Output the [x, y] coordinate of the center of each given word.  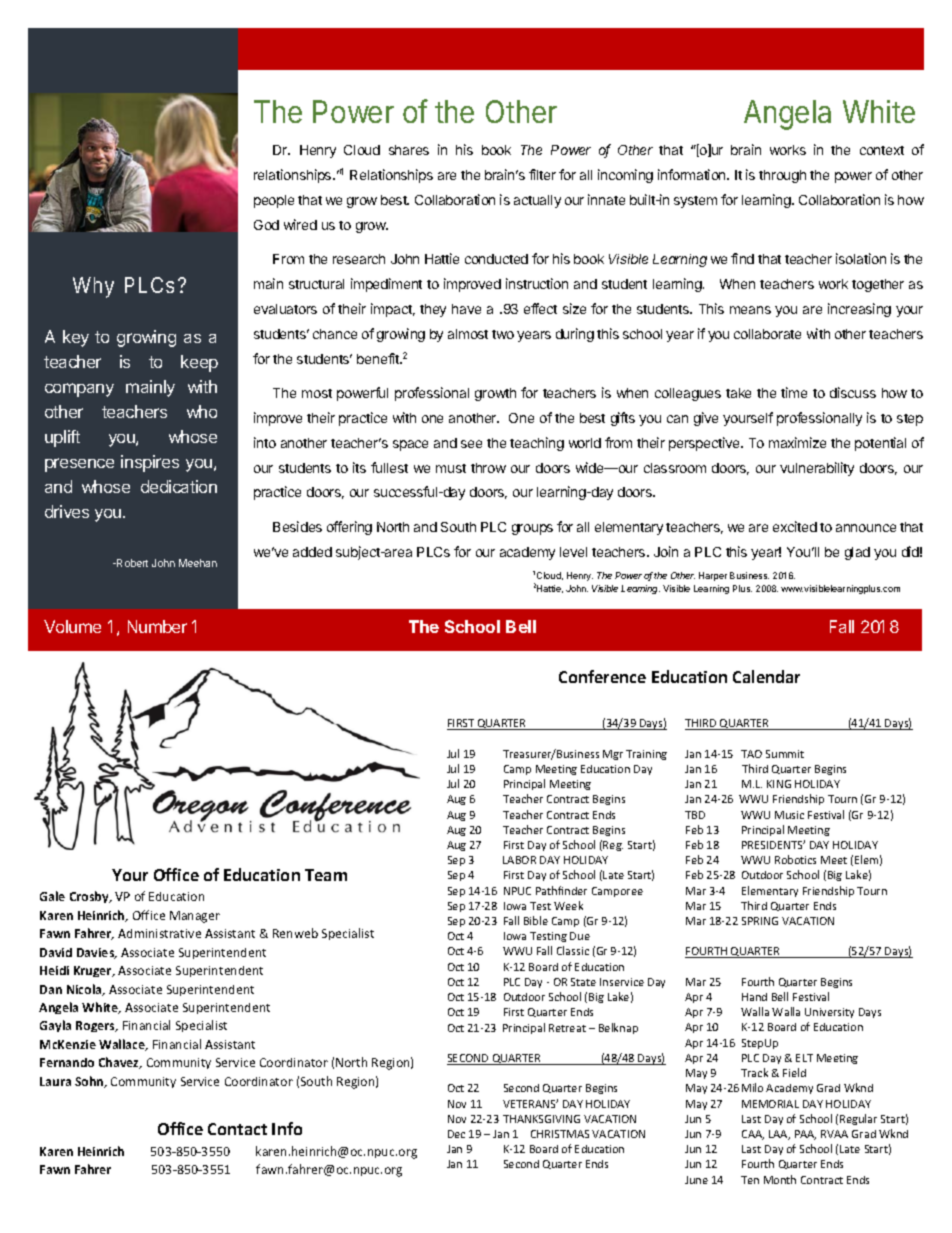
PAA [805, 1135]
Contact [237, 1129]
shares [409, 150]
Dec [456, 1134]
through [782, 176]
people [274, 201]
